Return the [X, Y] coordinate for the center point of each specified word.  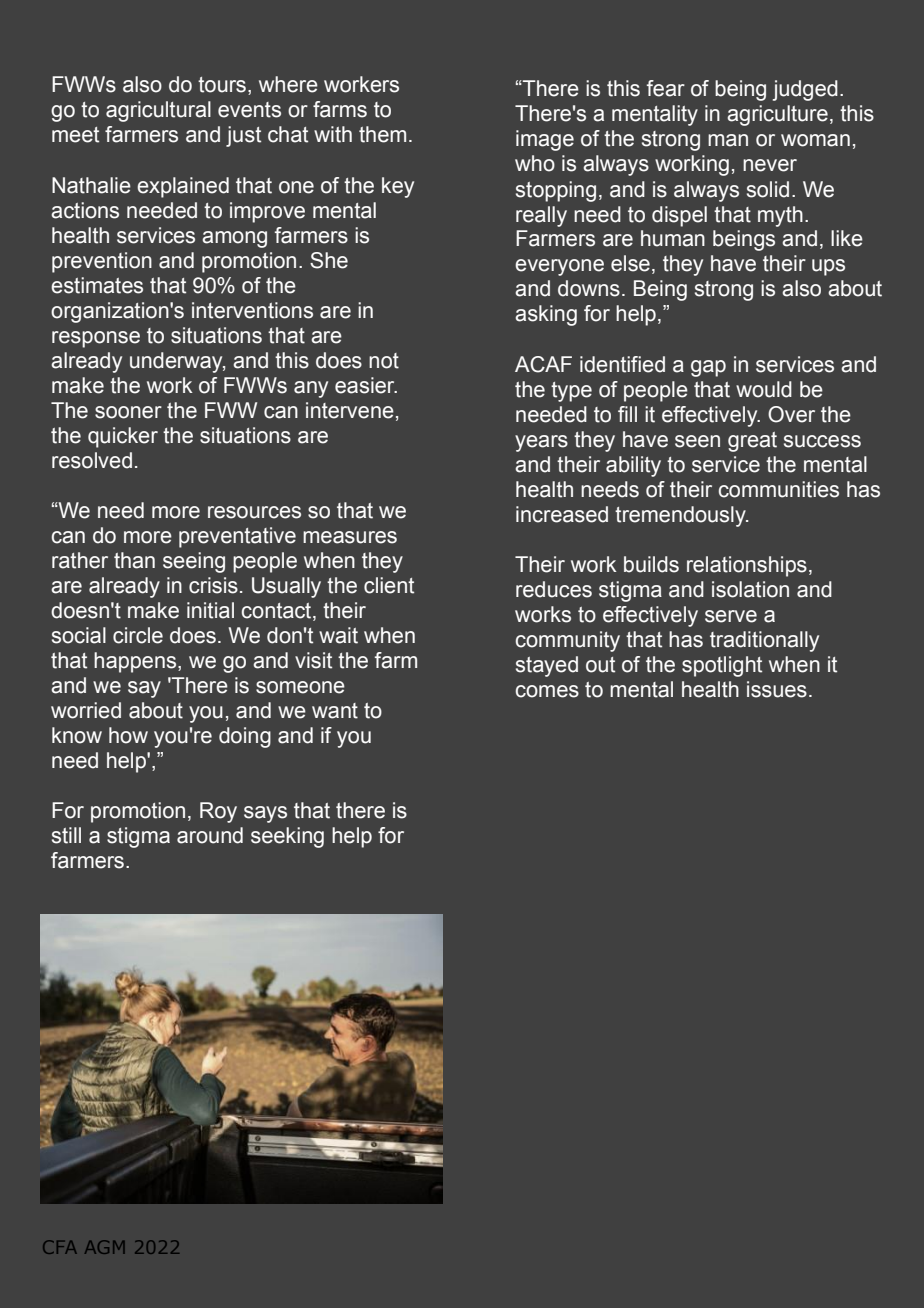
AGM [105, 1247]
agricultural [158, 111]
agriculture [777, 115]
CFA [60, 1247]
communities [779, 489]
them [382, 134]
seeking [287, 837]
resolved [92, 460]
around [210, 835]
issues [777, 689]
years [541, 443]
